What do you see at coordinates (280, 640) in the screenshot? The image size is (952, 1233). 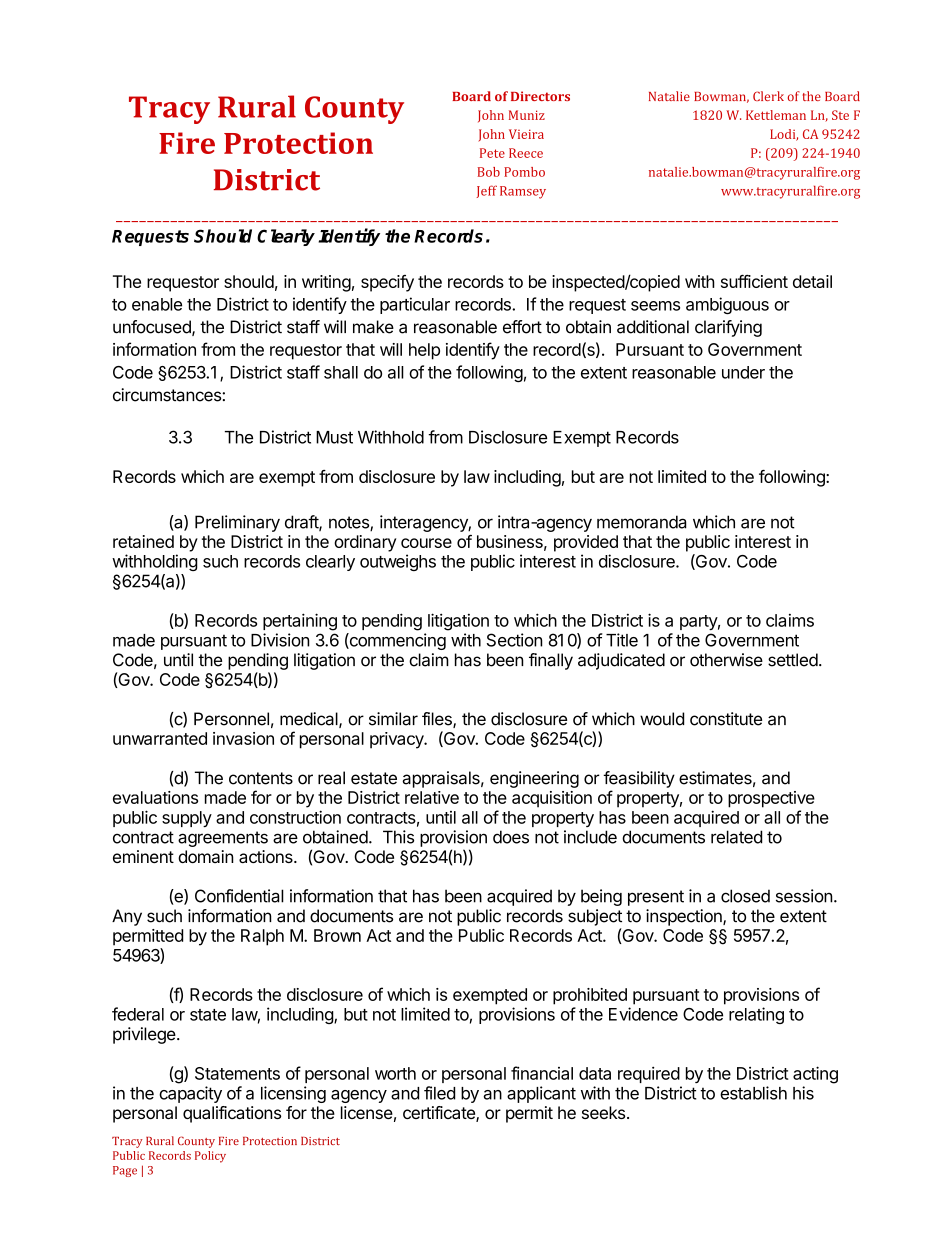 I see `Division` at bounding box center [280, 640].
